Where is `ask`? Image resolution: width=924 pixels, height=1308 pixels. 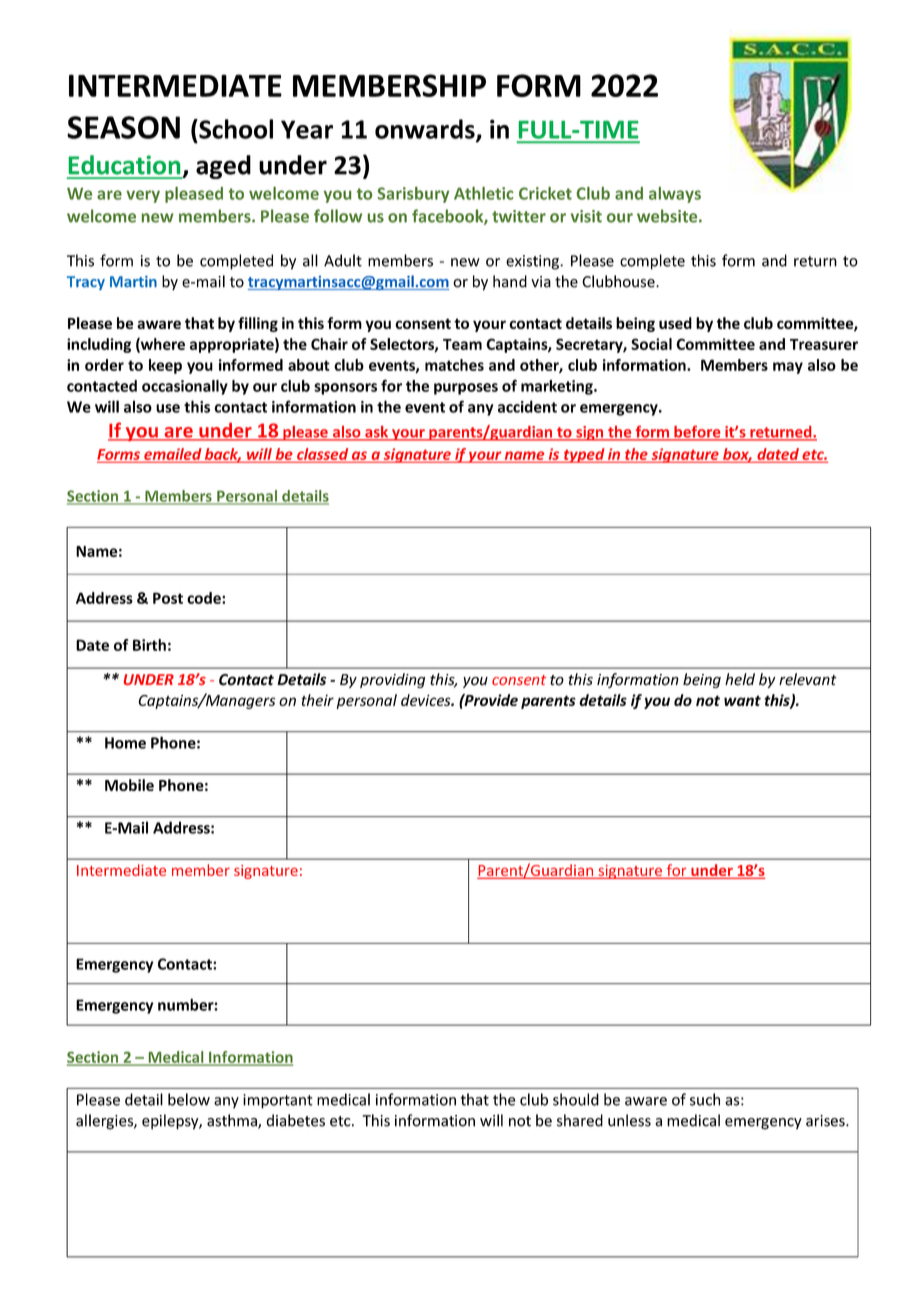
ask is located at coordinates (376, 433).
